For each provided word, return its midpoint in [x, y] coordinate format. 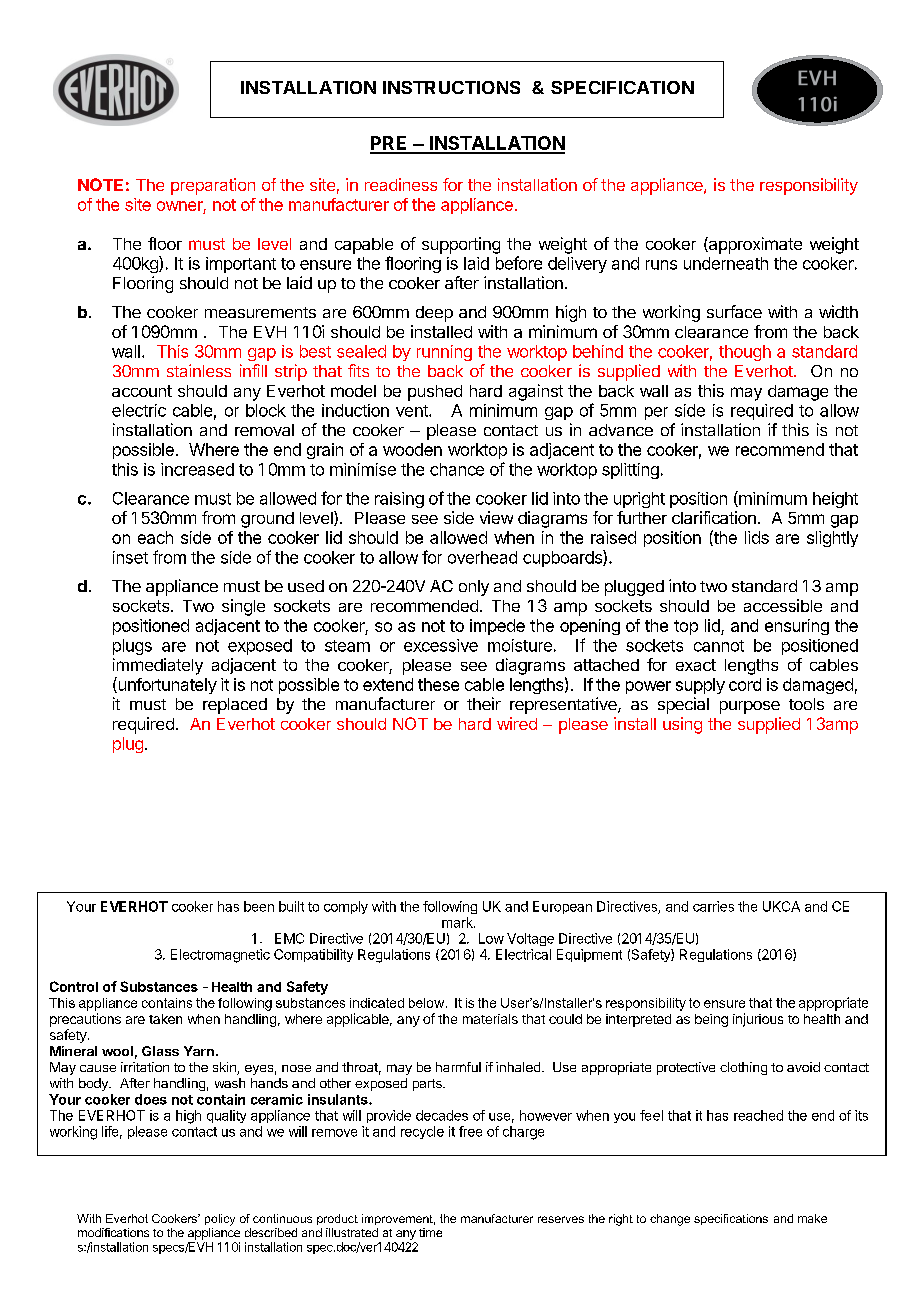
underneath [726, 263]
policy [220, 1220]
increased [197, 469]
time [430, 1232]
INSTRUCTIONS [451, 87]
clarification [714, 517]
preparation [213, 186]
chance [457, 469]
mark [458, 922]
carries [713, 906]
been [259, 906]
